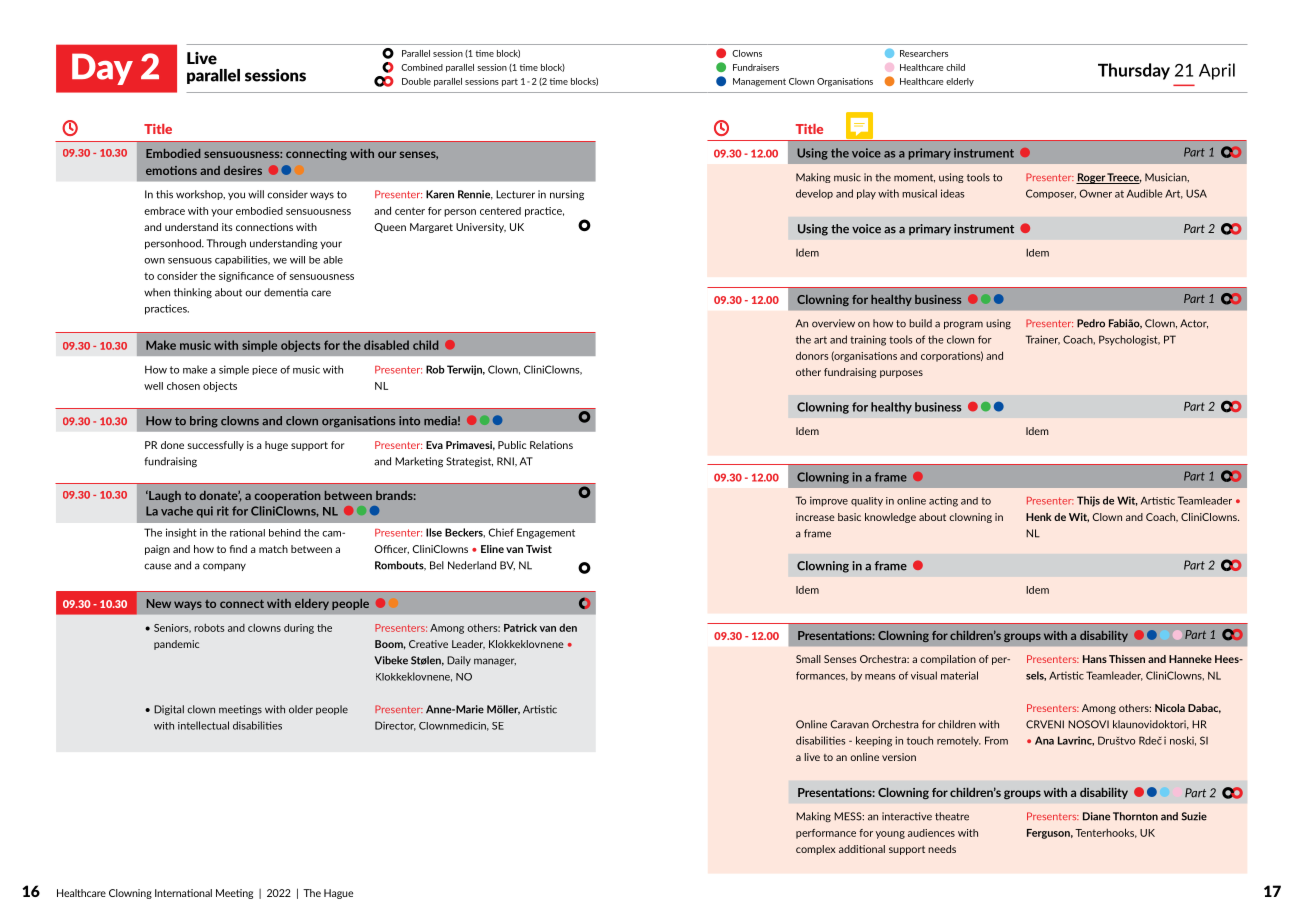  I want to click on Henk, so click(1039, 517).
